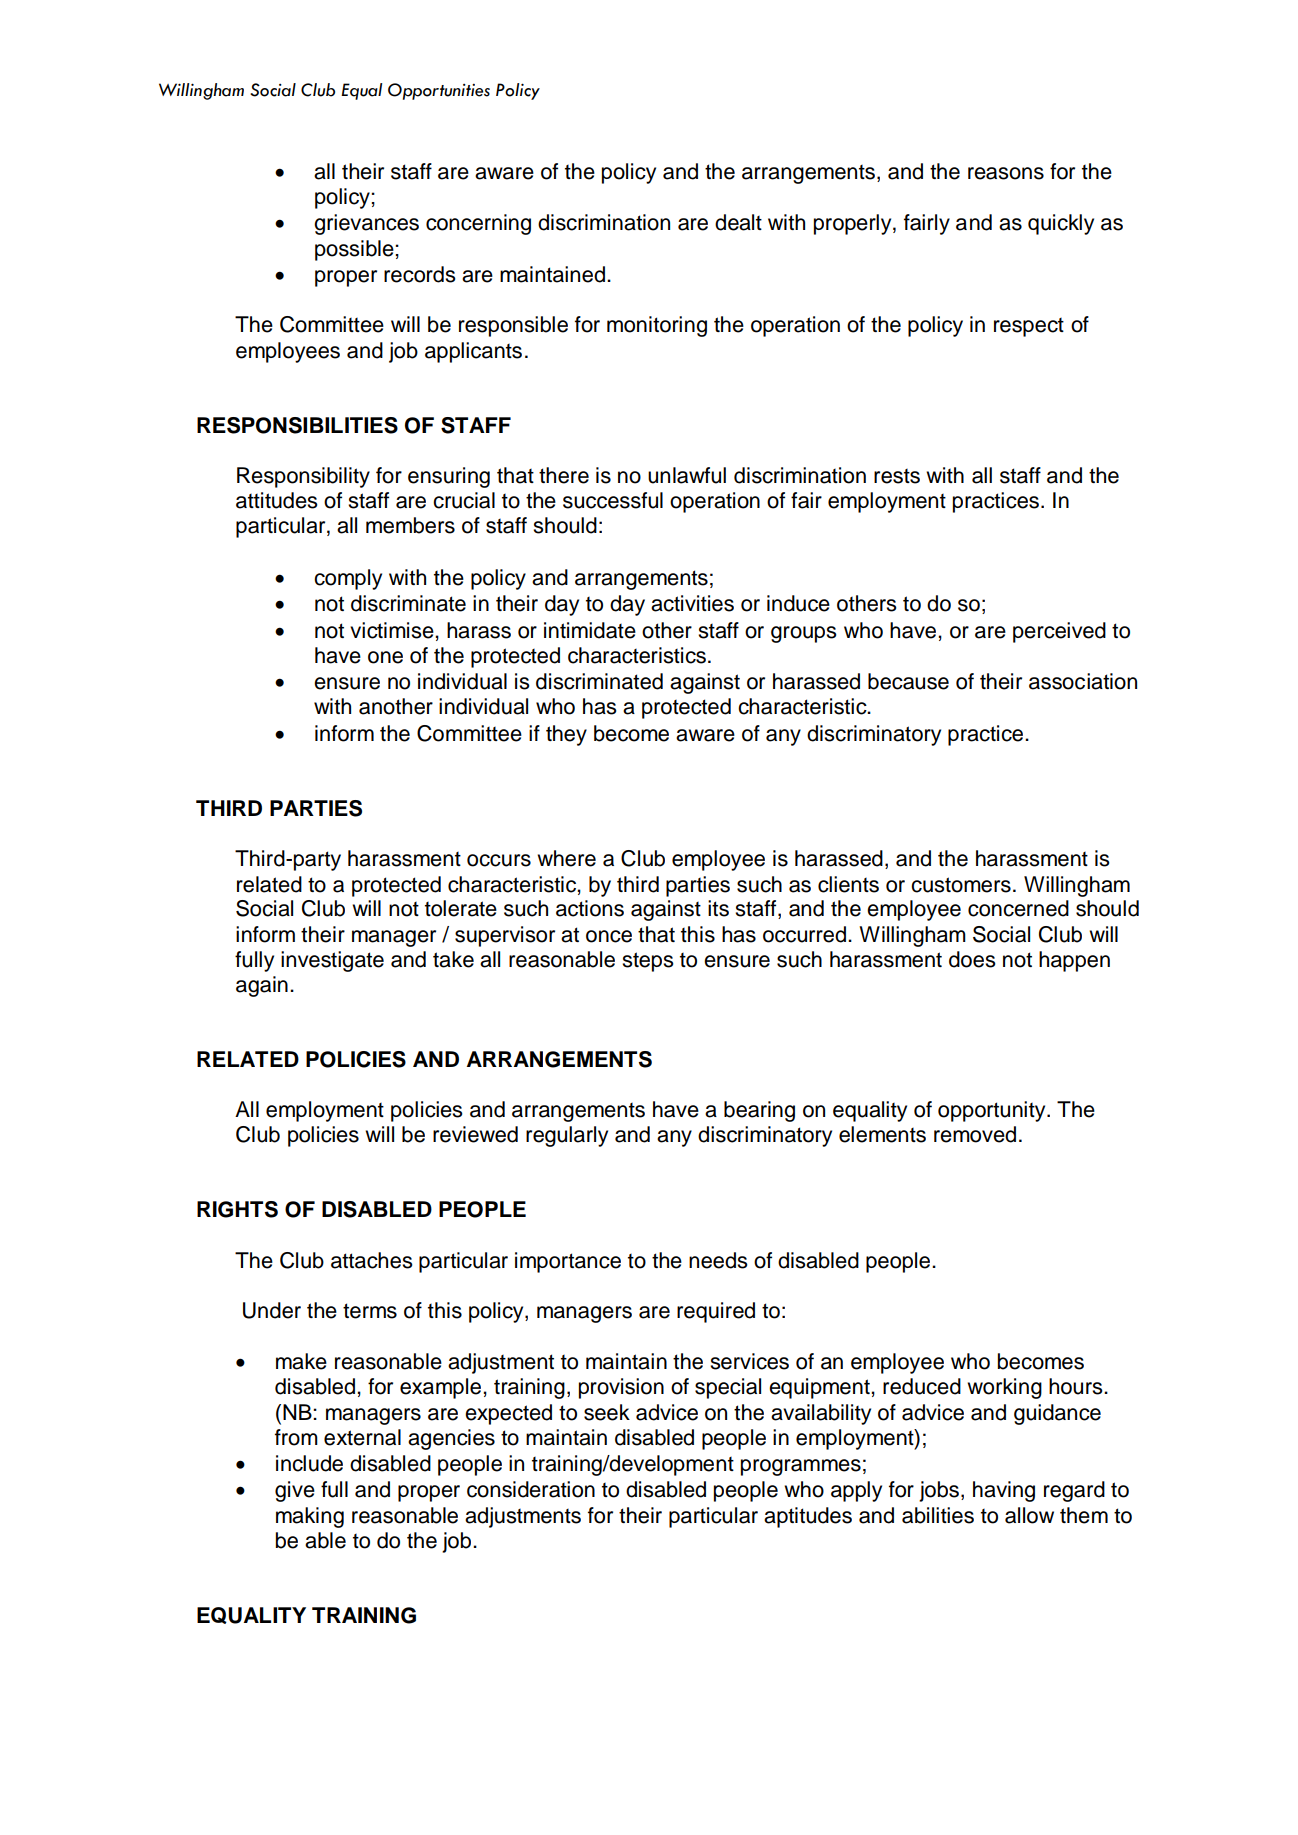 The width and height of the document is (1298, 1835). Describe the element at coordinates (499, 860) in the document. I see `occurs` at that location.
